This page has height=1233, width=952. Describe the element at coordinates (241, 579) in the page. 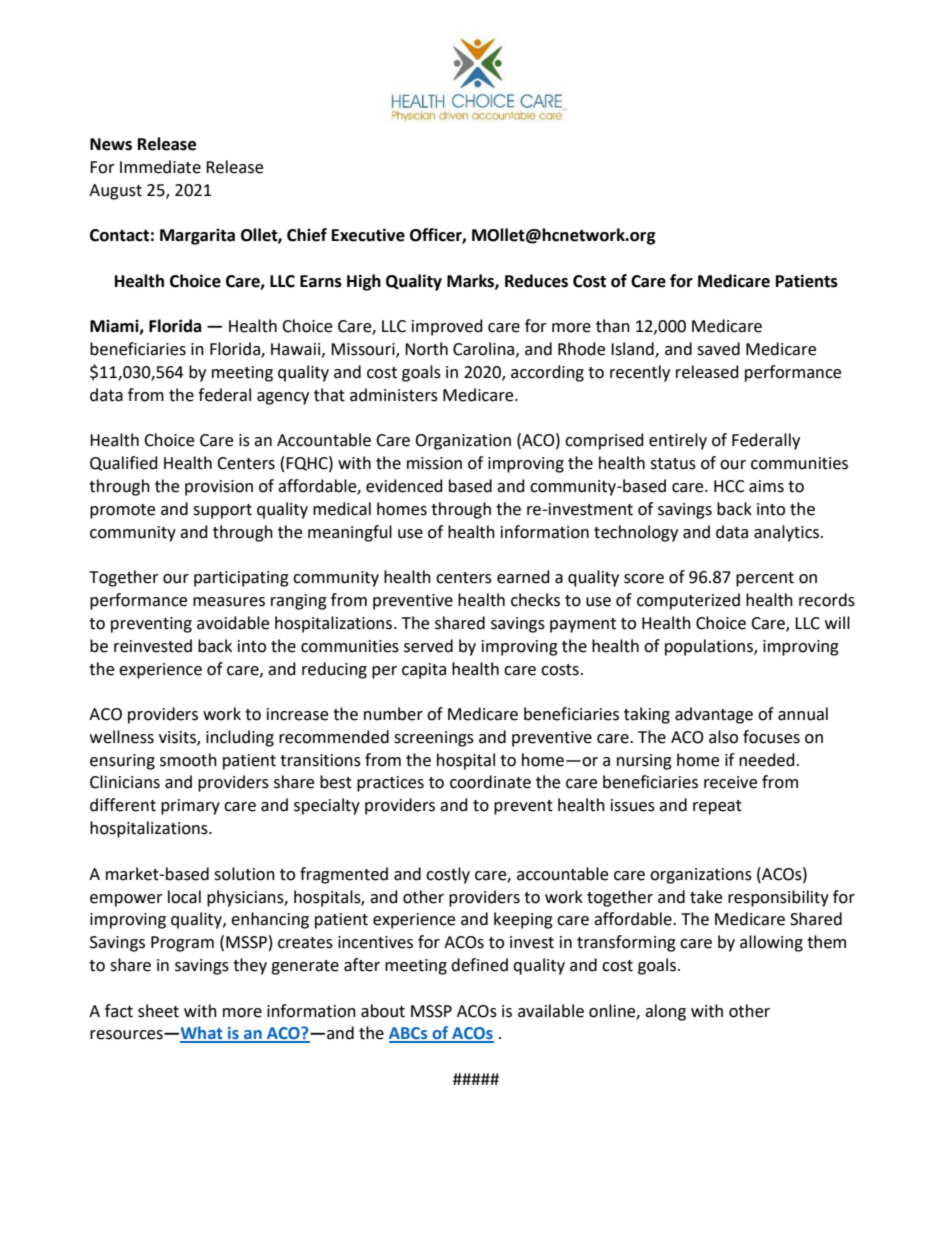

I see `participating` at that location.
